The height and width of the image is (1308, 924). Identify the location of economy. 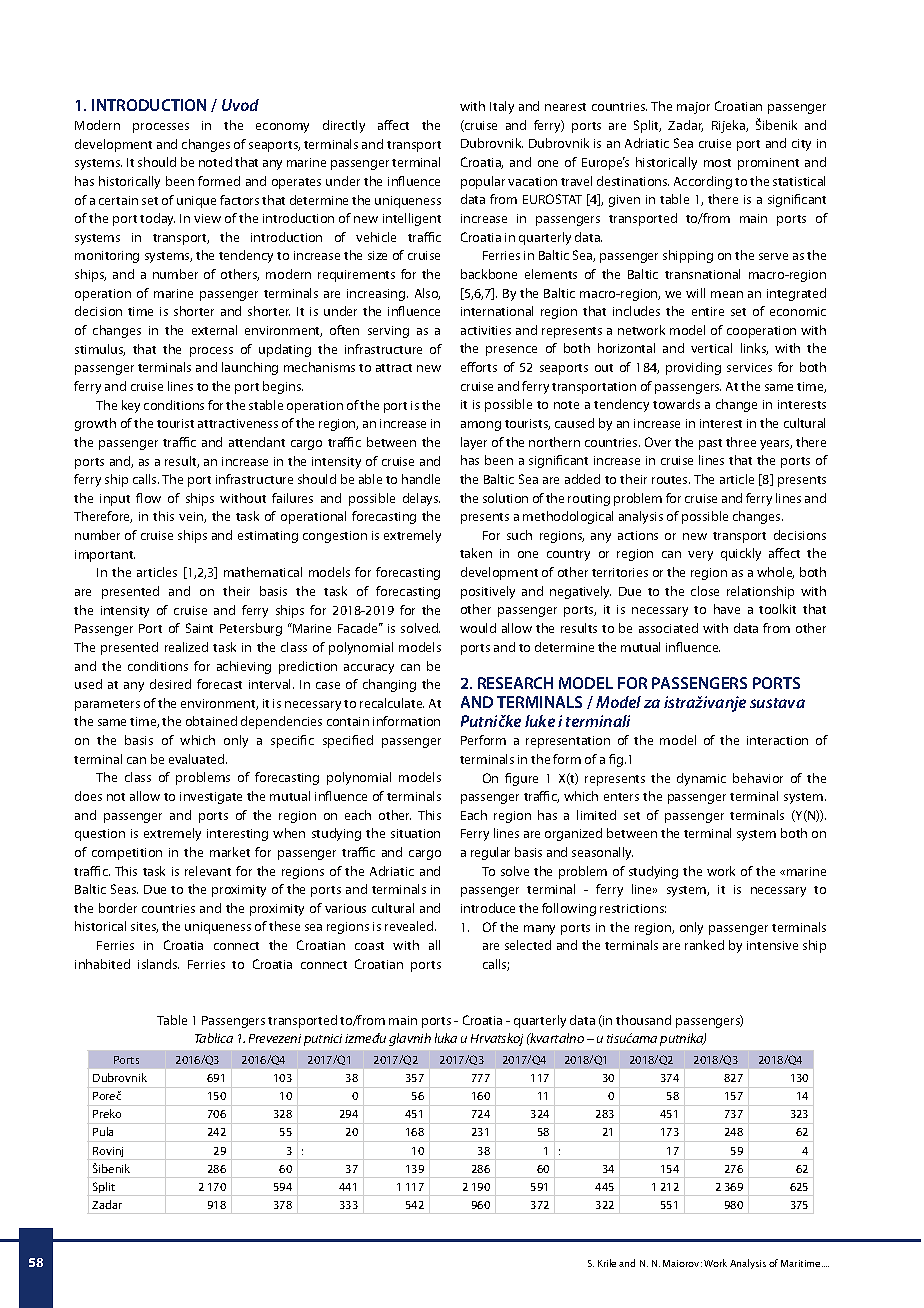
(282, 128).
